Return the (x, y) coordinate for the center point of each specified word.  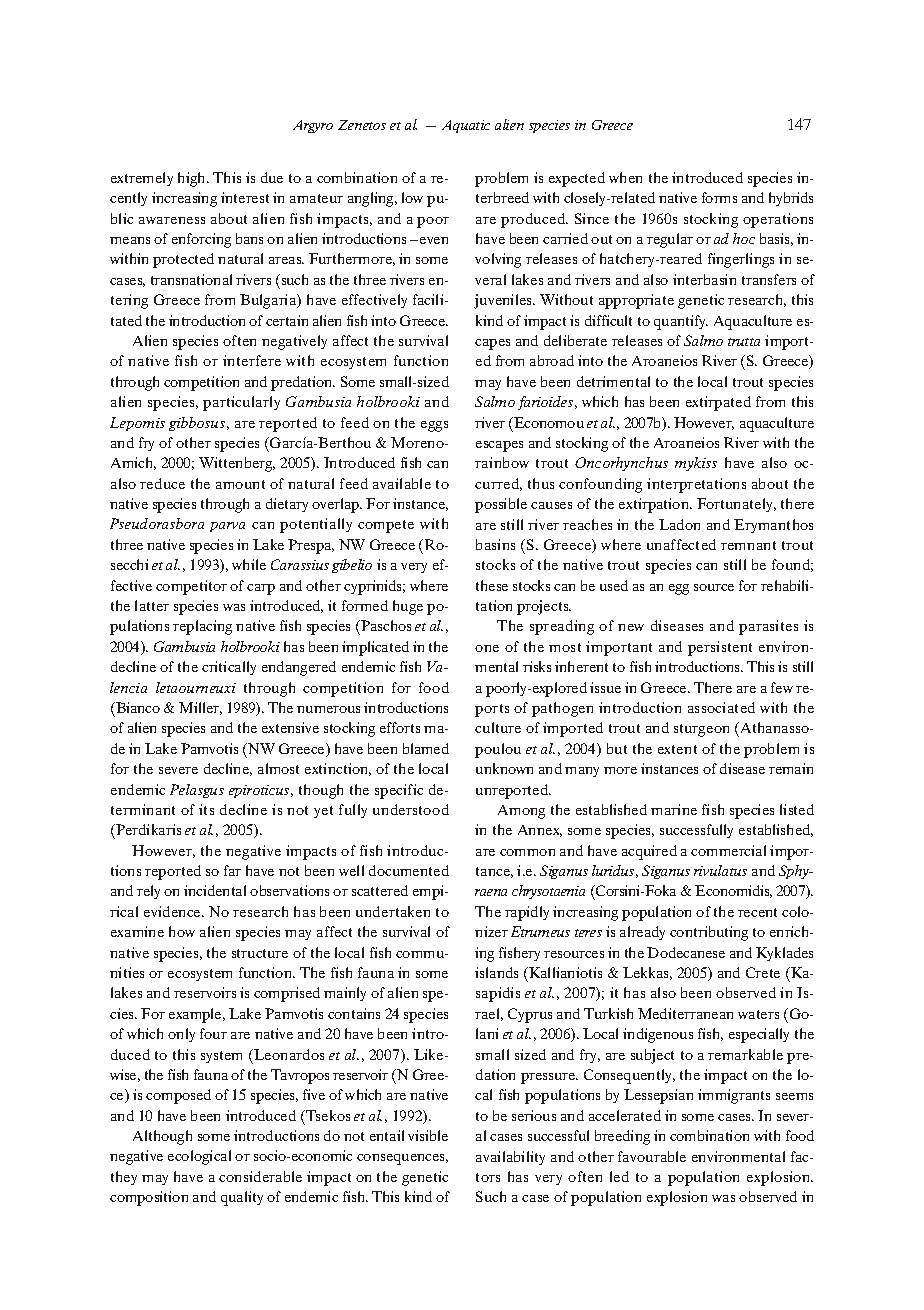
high (193, 179)
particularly (241, 403)
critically (229, 668)
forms (719, 197)
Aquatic (466, 126)
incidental (215, 890)
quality (242, 1198)
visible (428, 1135)
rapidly (527, 913)
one (487, 648)
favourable (652, 1156)
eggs (434, 426)
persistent (720, 648)
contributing (709, 933)
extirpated (718, 403)
